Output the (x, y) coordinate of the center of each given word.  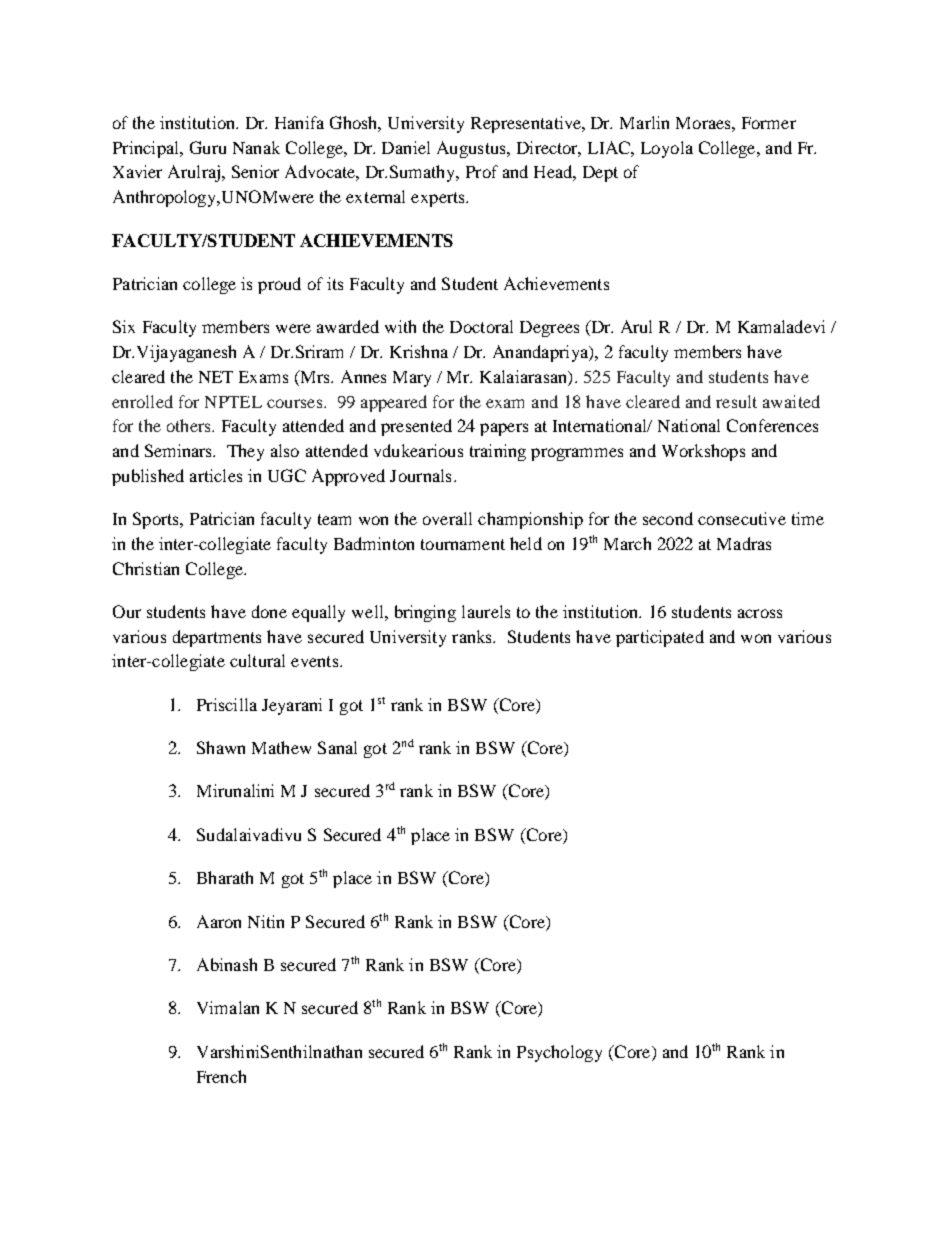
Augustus (472, 149)
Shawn (221, 747)
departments (217, 638)
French (221, 1076)
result (736, 401)
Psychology (559, 1053)
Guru (208, 147)
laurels (486, 611)
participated (660, 638)
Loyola (667, 149)
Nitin (266, 921)
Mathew (281, 747)
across (760, 613)
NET (216, 377)
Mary (412, 379)
